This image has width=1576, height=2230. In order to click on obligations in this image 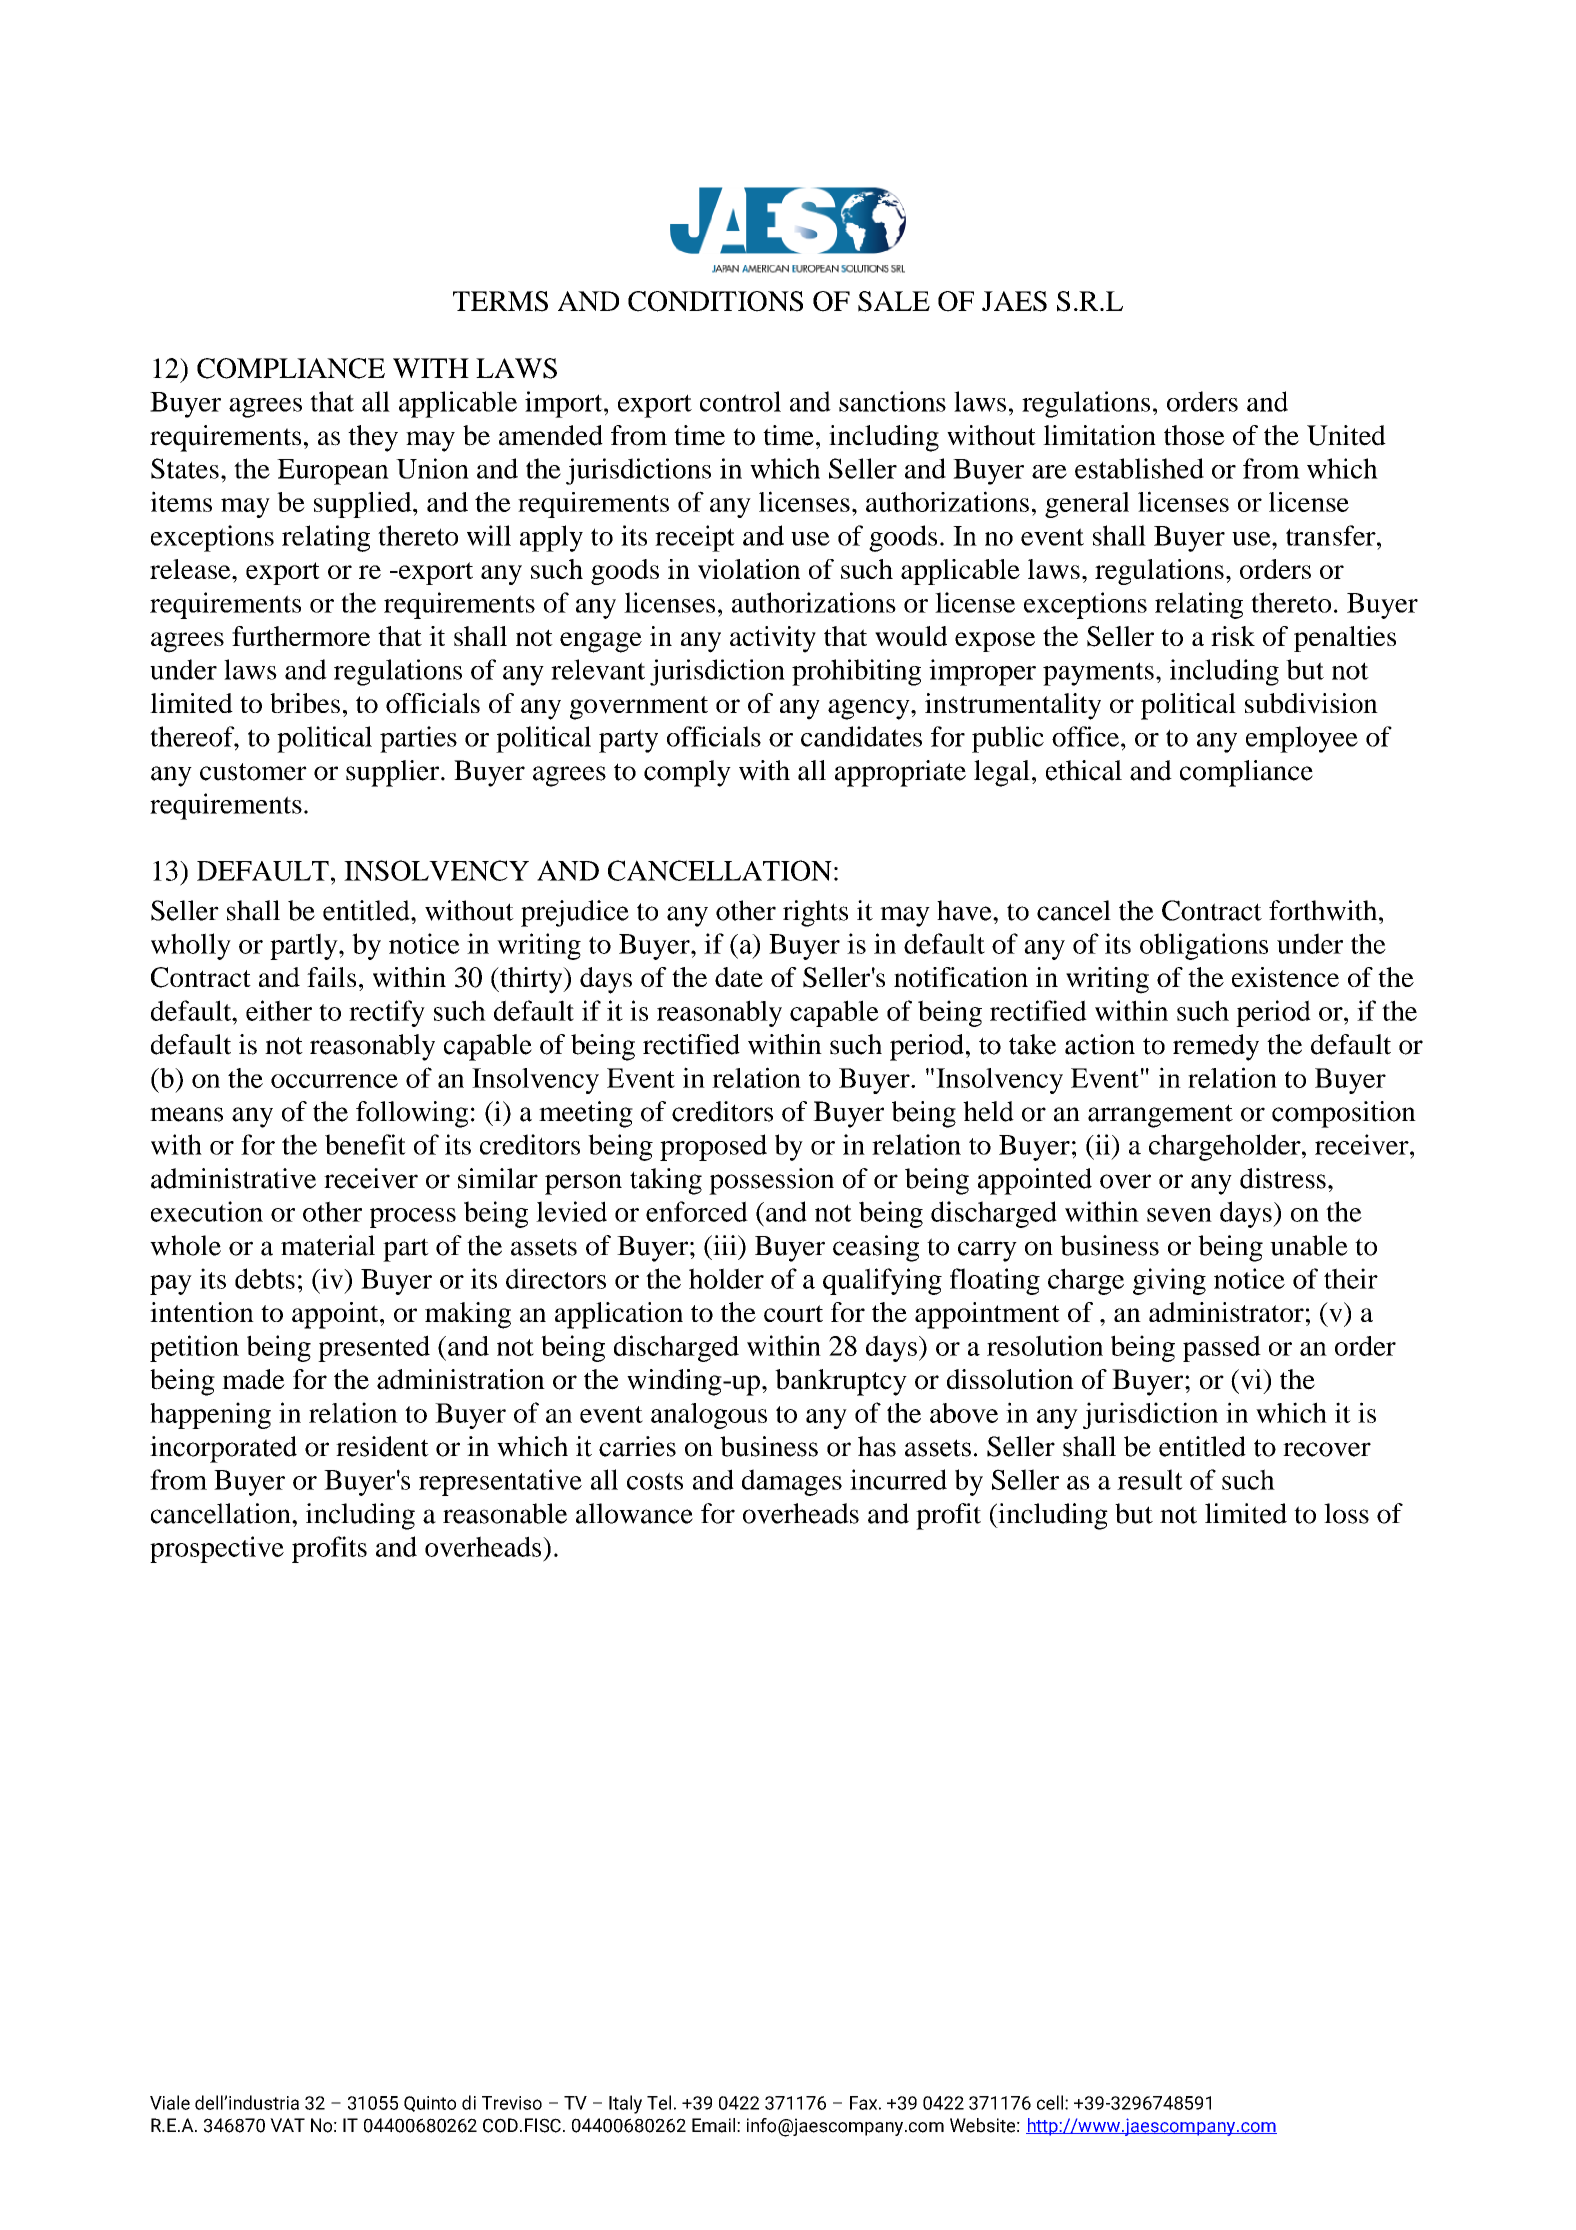, I will do `click(1204, 946)`.
